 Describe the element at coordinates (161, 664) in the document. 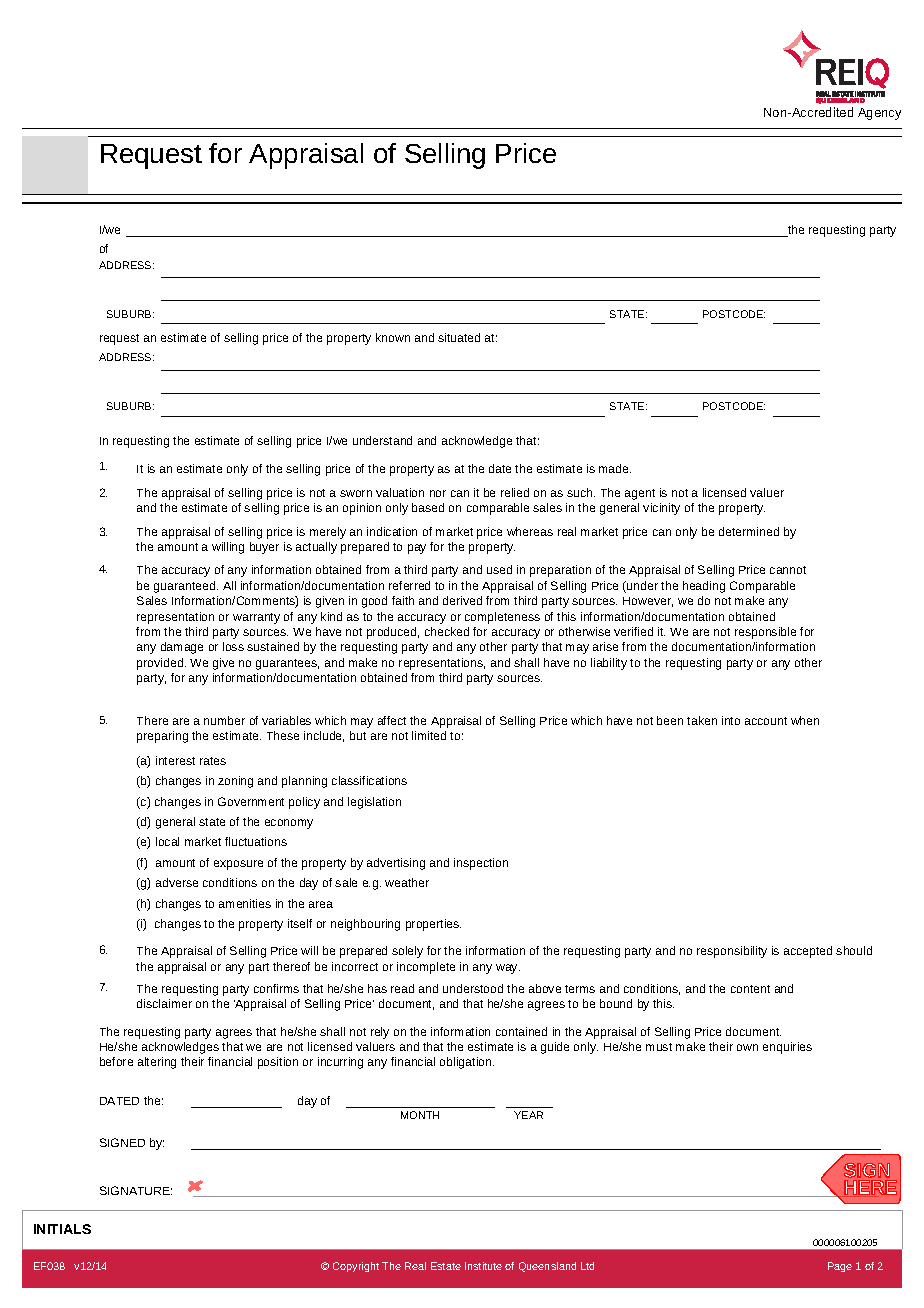

I see `provided` at that location.
